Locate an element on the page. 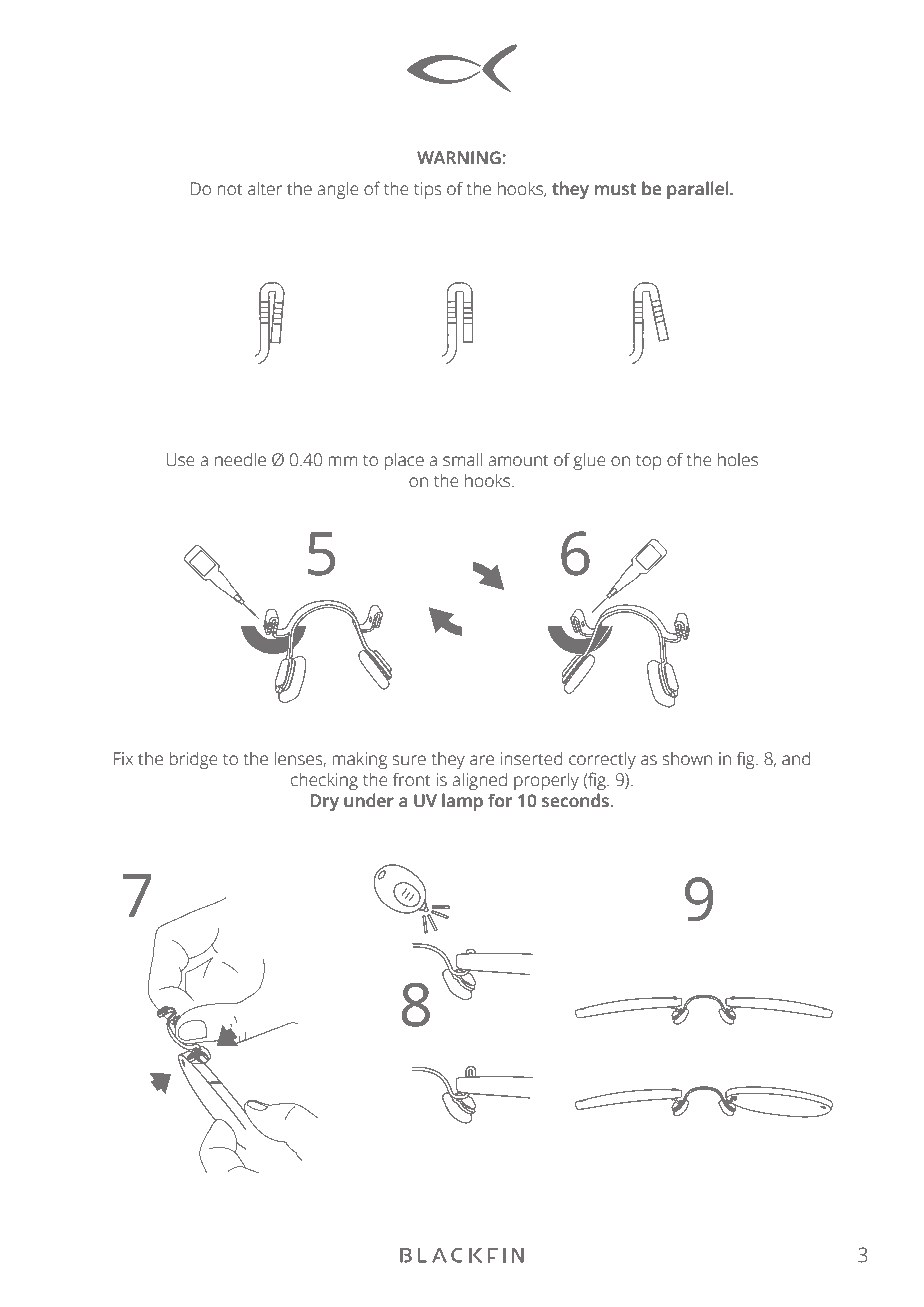  top is located at coordinates (648, 462).
